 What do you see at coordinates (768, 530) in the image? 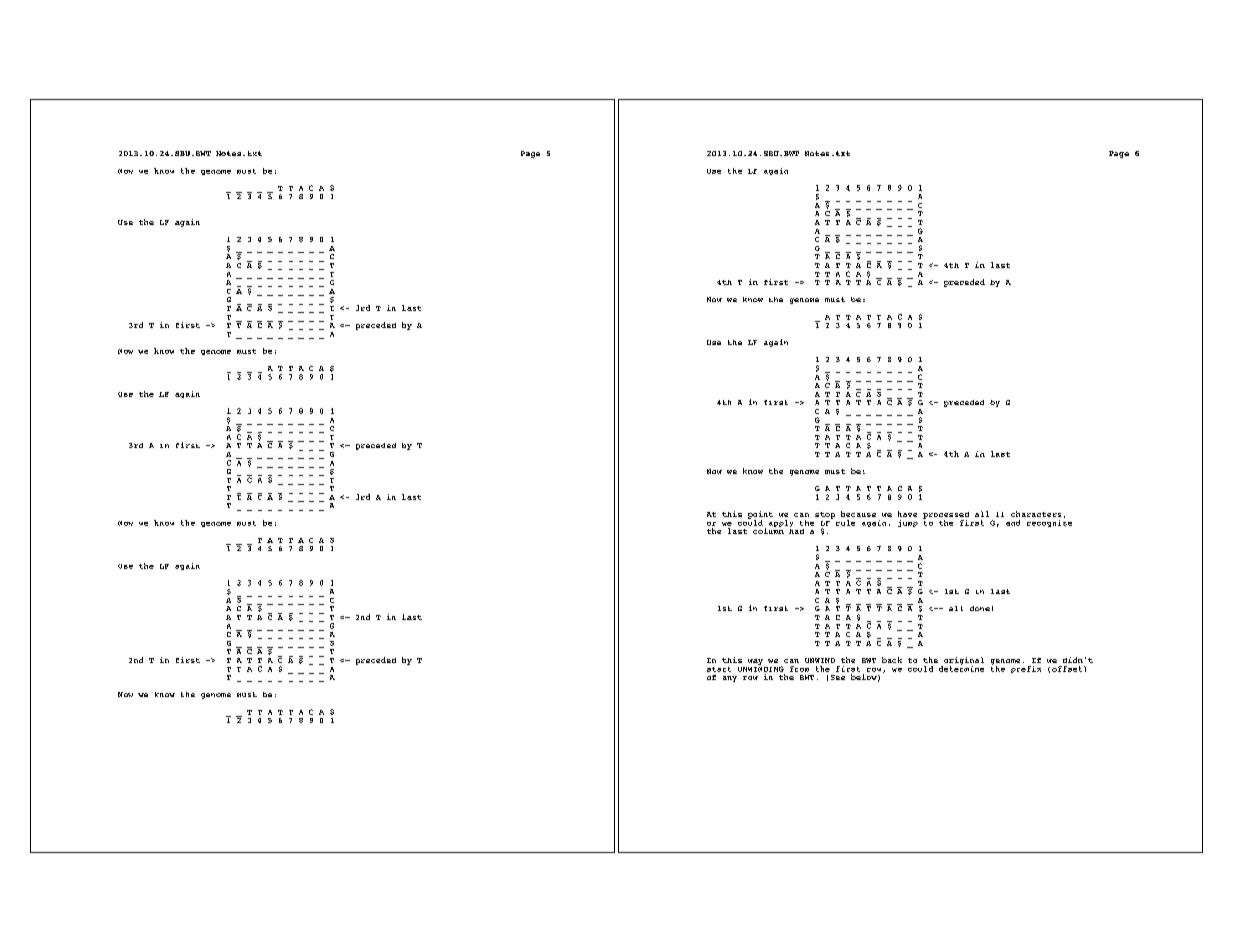
I see `column` at bounding box center [768, 530].
